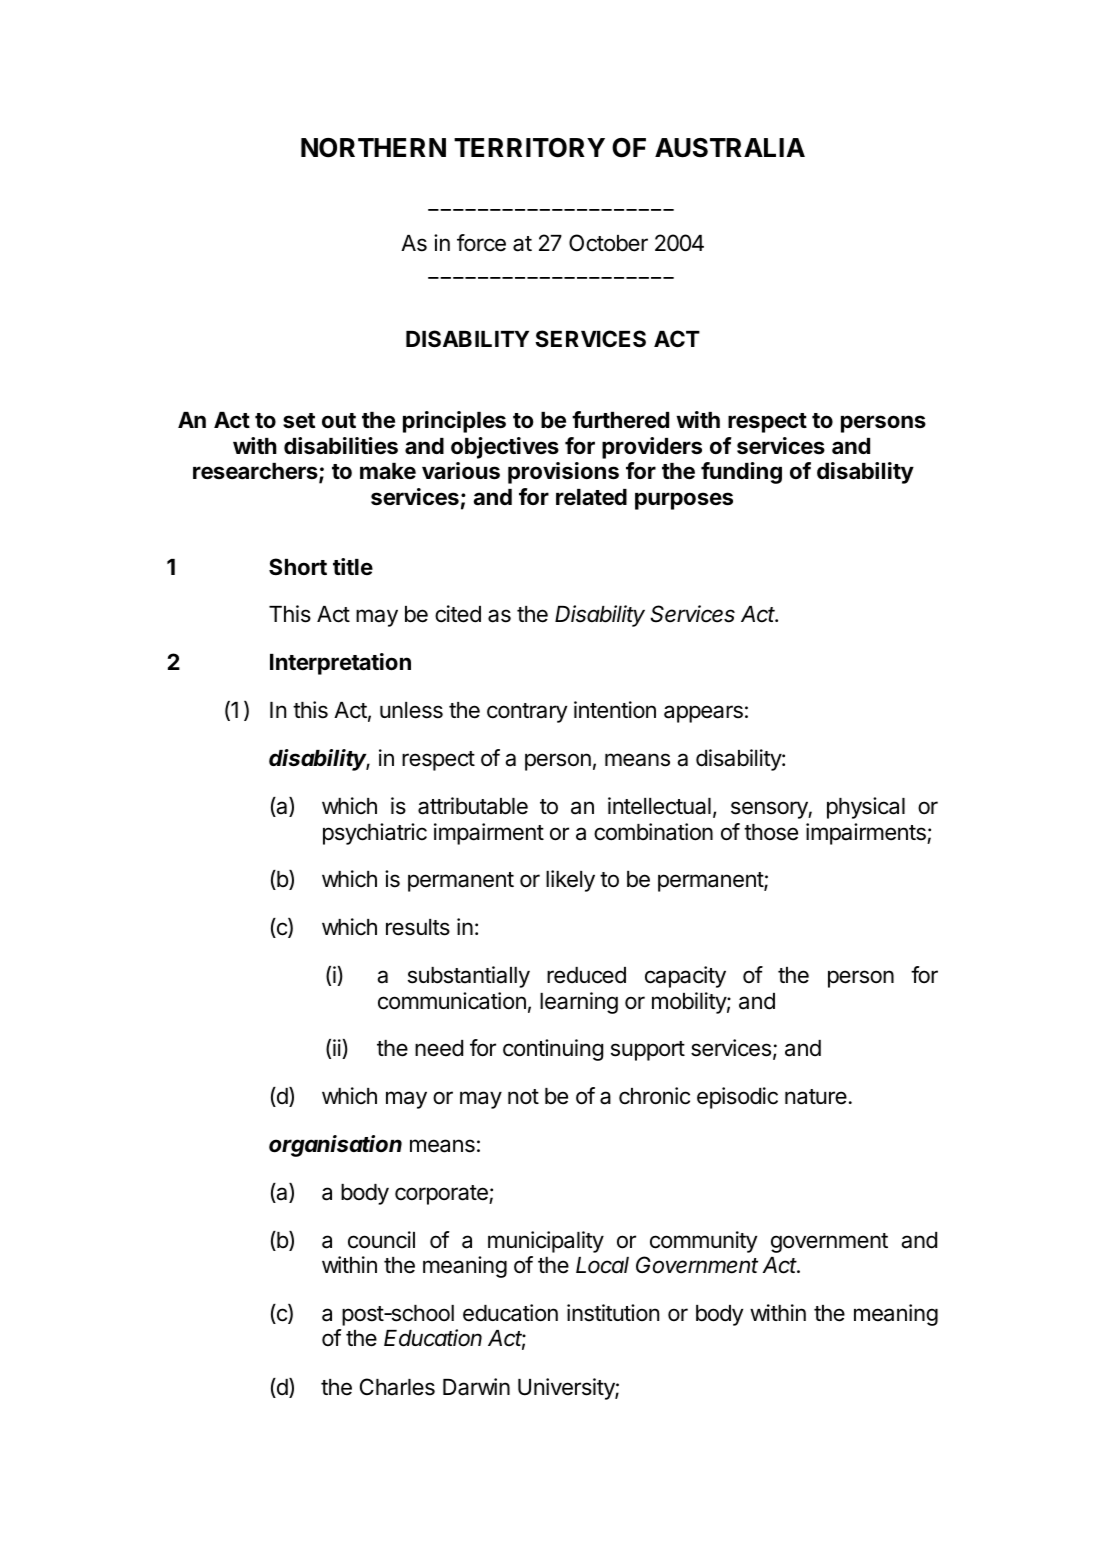 Image resolution: width=1104 pixels, height=1561 pixels. I want to click on TERRITORY, so click(529, 148).
